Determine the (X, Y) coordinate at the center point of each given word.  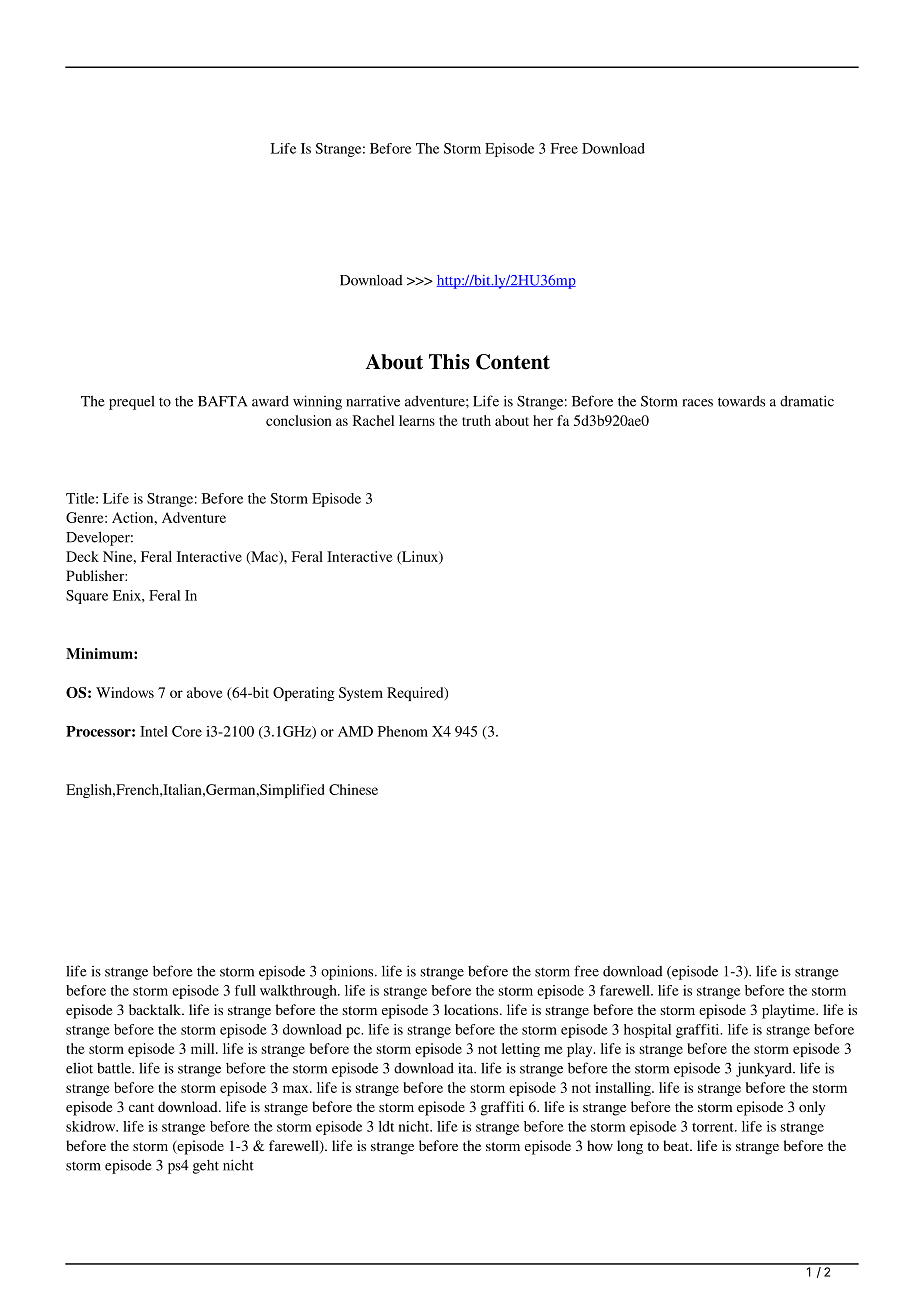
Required (416, 694)
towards (741, 401)
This (449, 362)
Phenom (403, 731)
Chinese (353, 789)
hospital (647, 1031)
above (205, 692)
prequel (132, 403)
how (600, 1145)
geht (206, 1167)
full (245, 990)
